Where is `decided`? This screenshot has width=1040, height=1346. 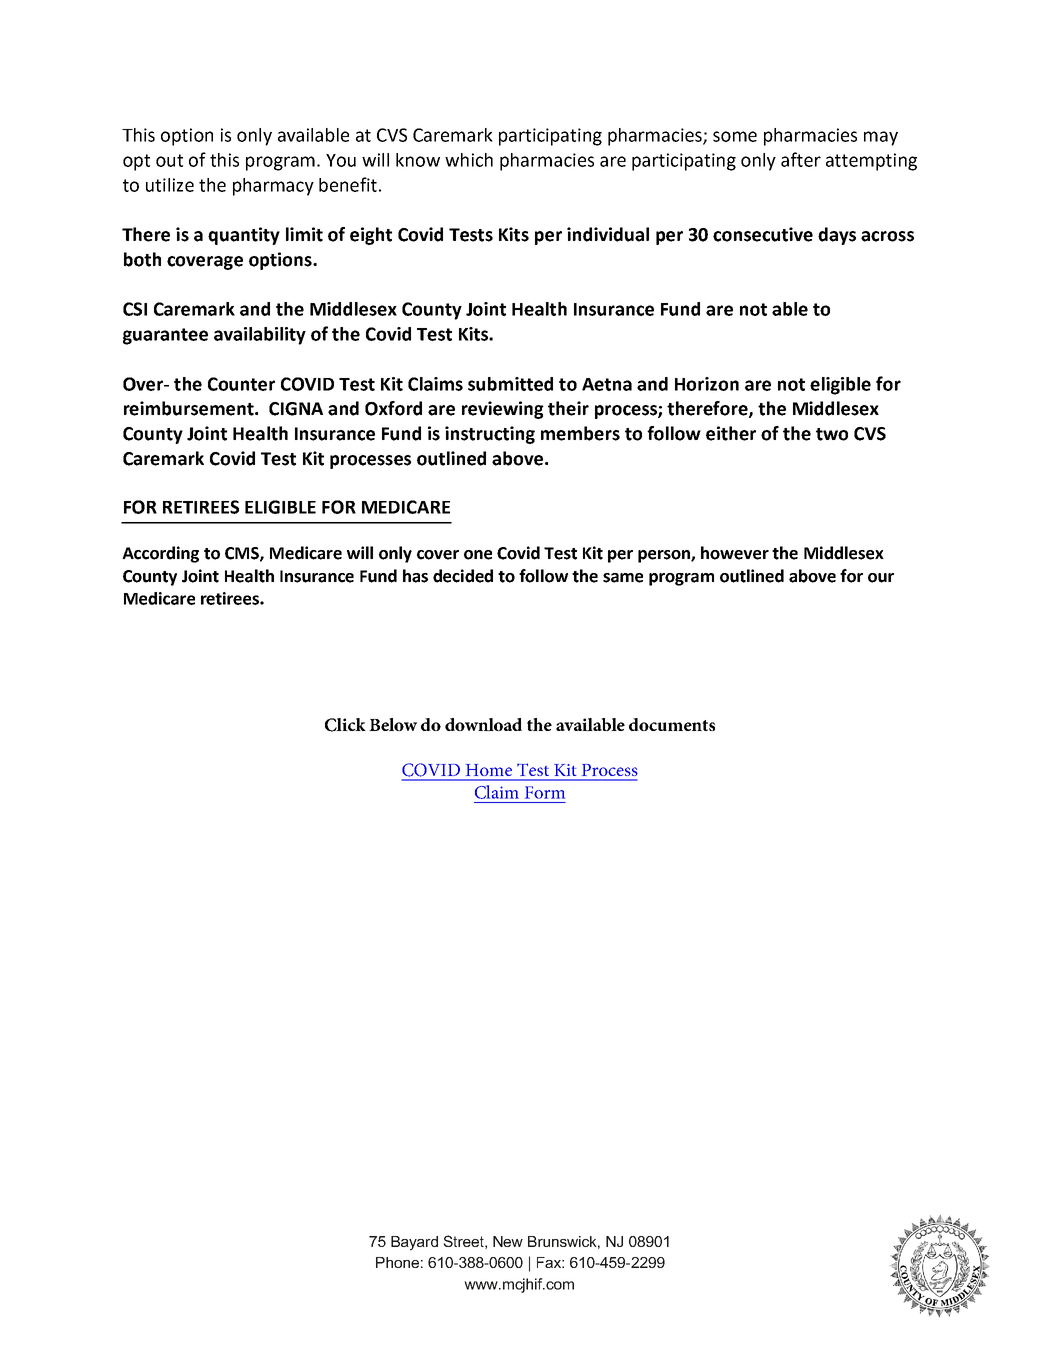 decided is located at coordinates (463, 576).
